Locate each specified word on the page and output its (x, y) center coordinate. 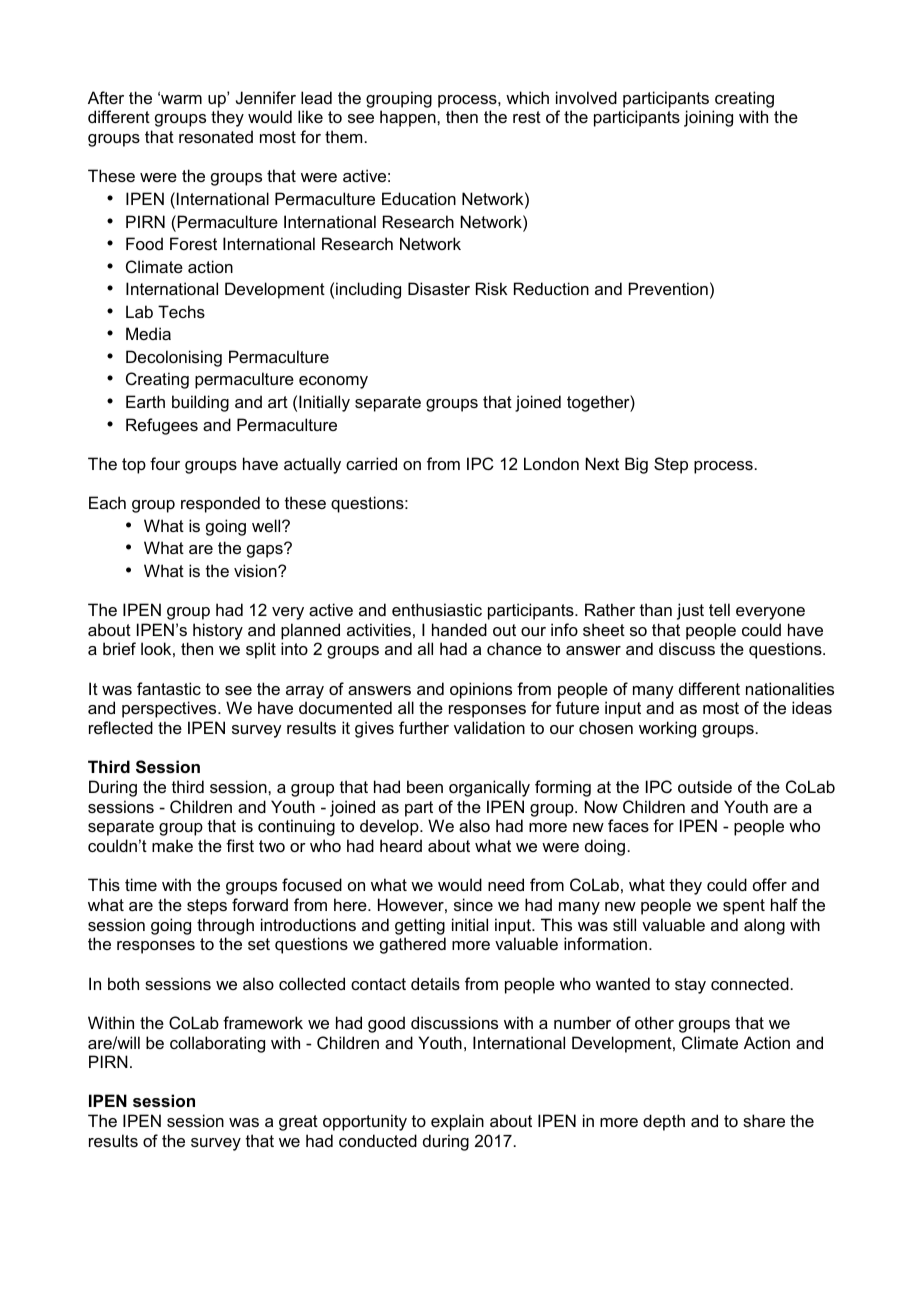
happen (409, 118)
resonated (216, 136)
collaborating (217, 1044)
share (764, 1120)
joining (708, 118)
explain (457, 1122)
